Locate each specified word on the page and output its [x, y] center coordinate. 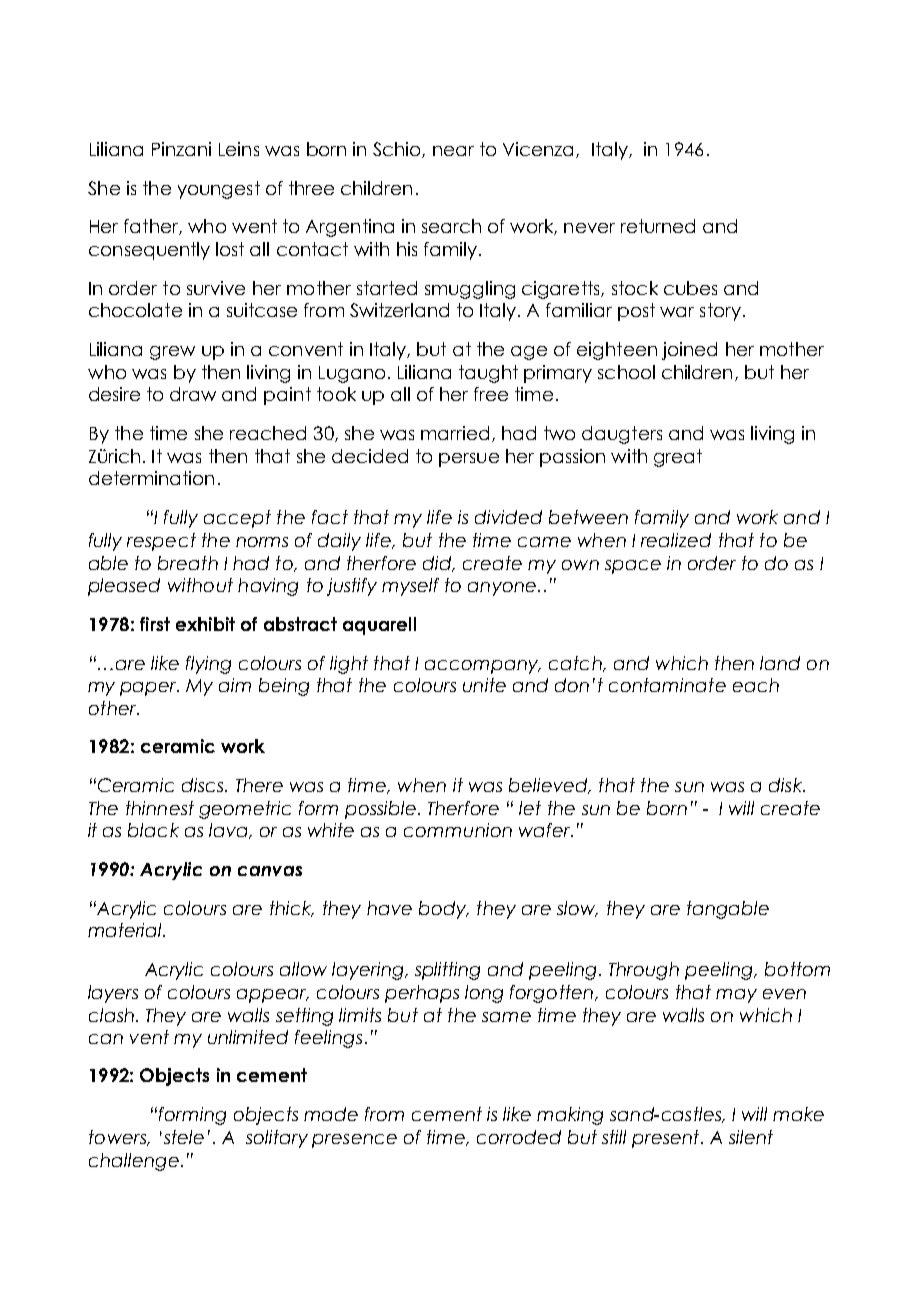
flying [208, 665]
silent [751, 1137]
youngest [219, 190]
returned [658, 226]
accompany [482, 667]
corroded [519, 1137]
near [453, 151]
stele [182, 1137]
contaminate [667, 685]
